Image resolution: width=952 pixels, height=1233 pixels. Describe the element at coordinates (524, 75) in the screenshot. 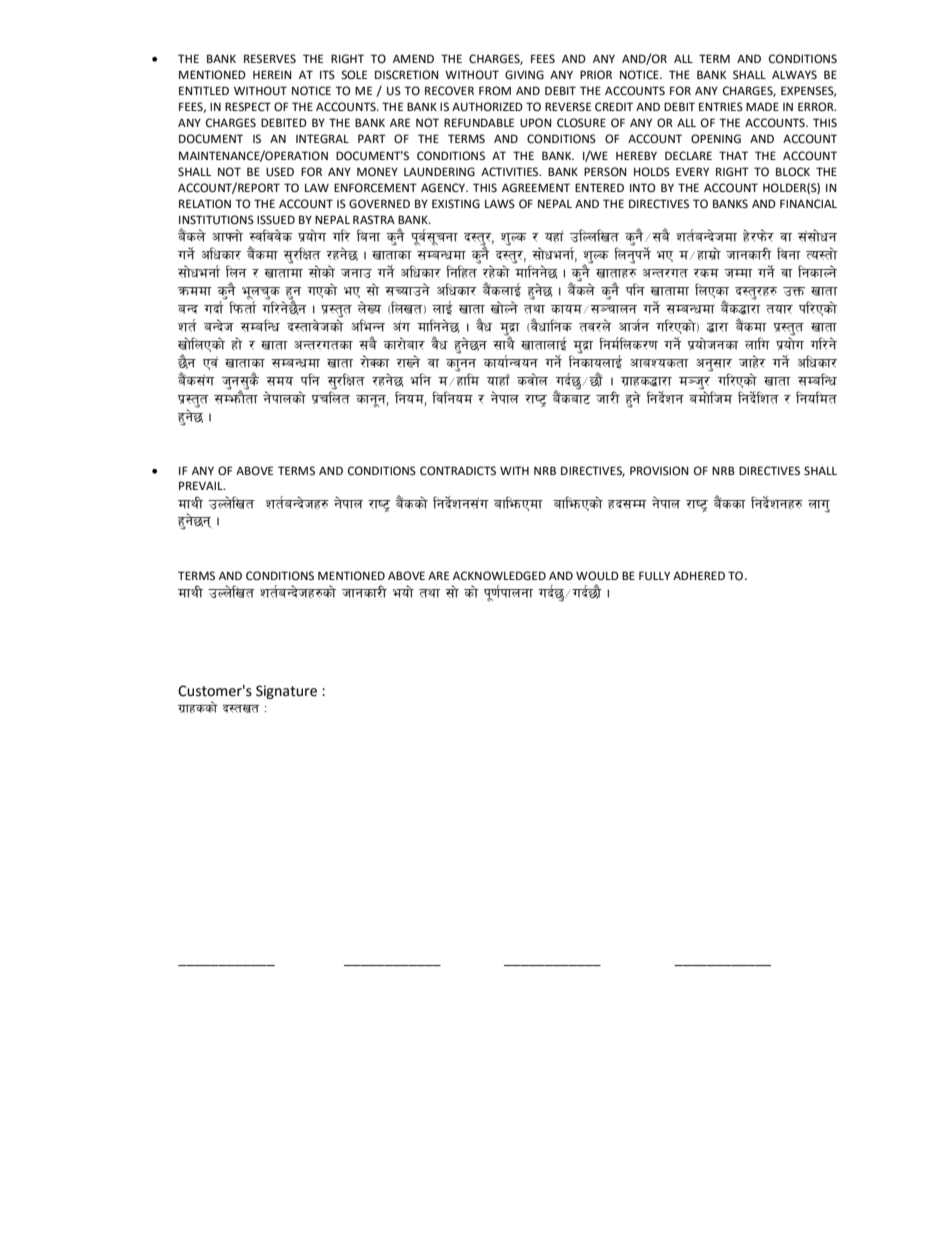

I see `GIVING` at that location.
